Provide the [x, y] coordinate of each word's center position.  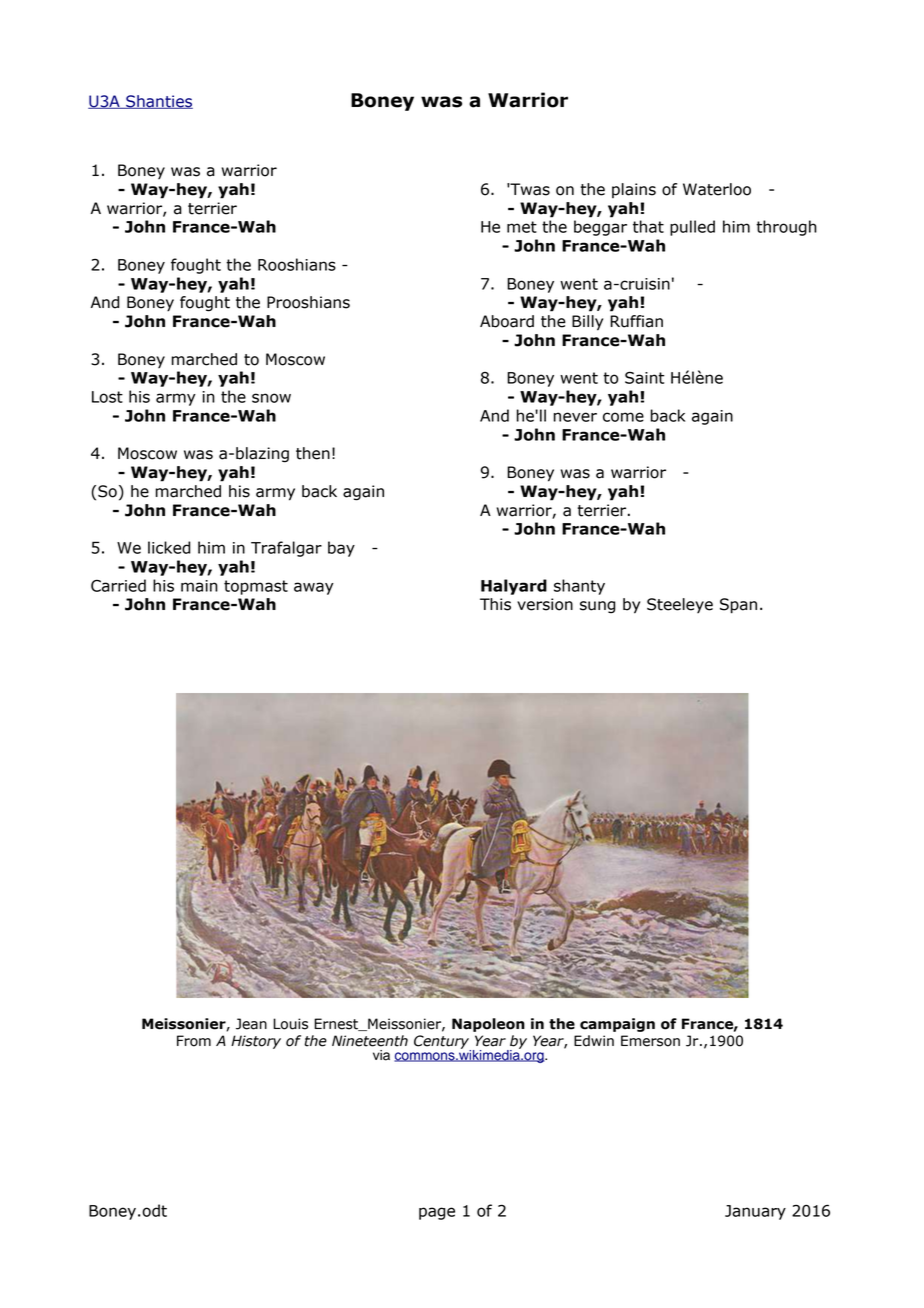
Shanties [158, 102]
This [495, 604]
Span [738, 606]
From [194, 1041]
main [199, 586]
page [437, 1213]
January [755, 1212]
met [522, 227]
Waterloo [717, 189]
